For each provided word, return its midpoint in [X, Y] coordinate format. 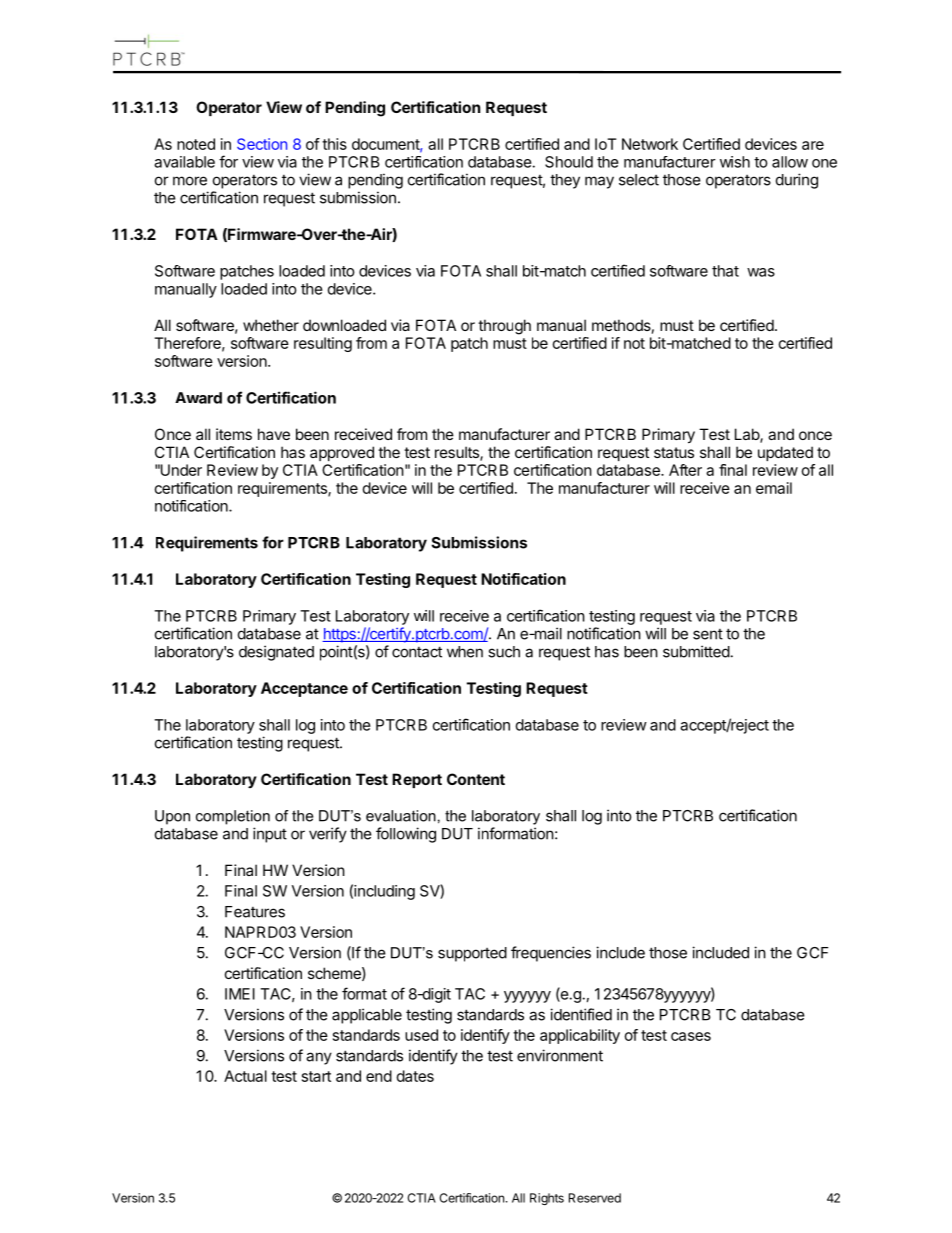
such [504, 652]
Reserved [595, 1198]
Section [262, 144]
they [565, 181]
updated [785, 453]
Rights [547, 1199]
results [458, 453]
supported [472, 954]
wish [735, 162]
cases [691, 1036]
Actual [245, 1076]
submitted [696, 651]
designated [276, 653]
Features [255, 912]
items [234, 434]
